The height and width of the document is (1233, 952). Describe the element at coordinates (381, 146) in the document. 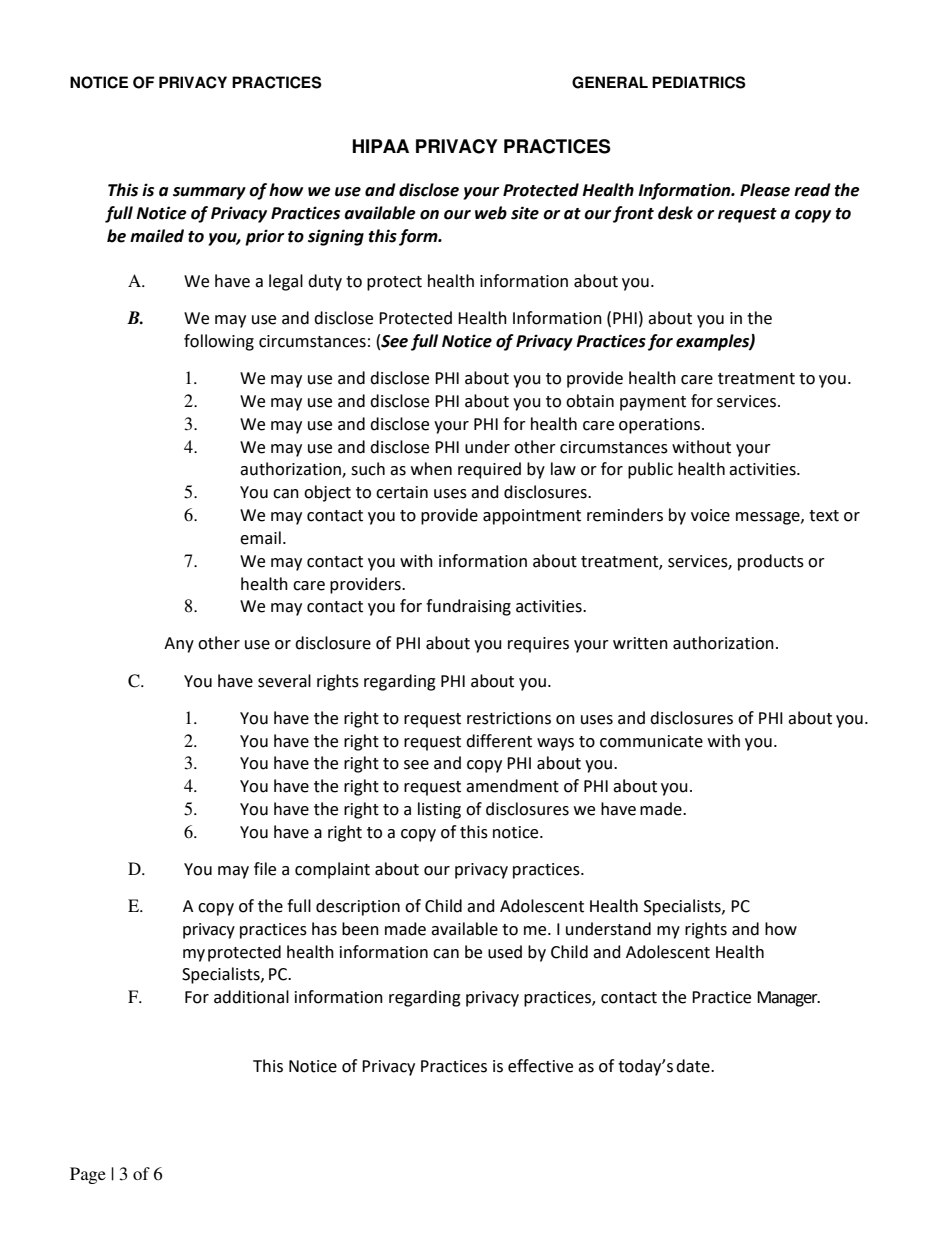

I see `HIPAA` at that location.
